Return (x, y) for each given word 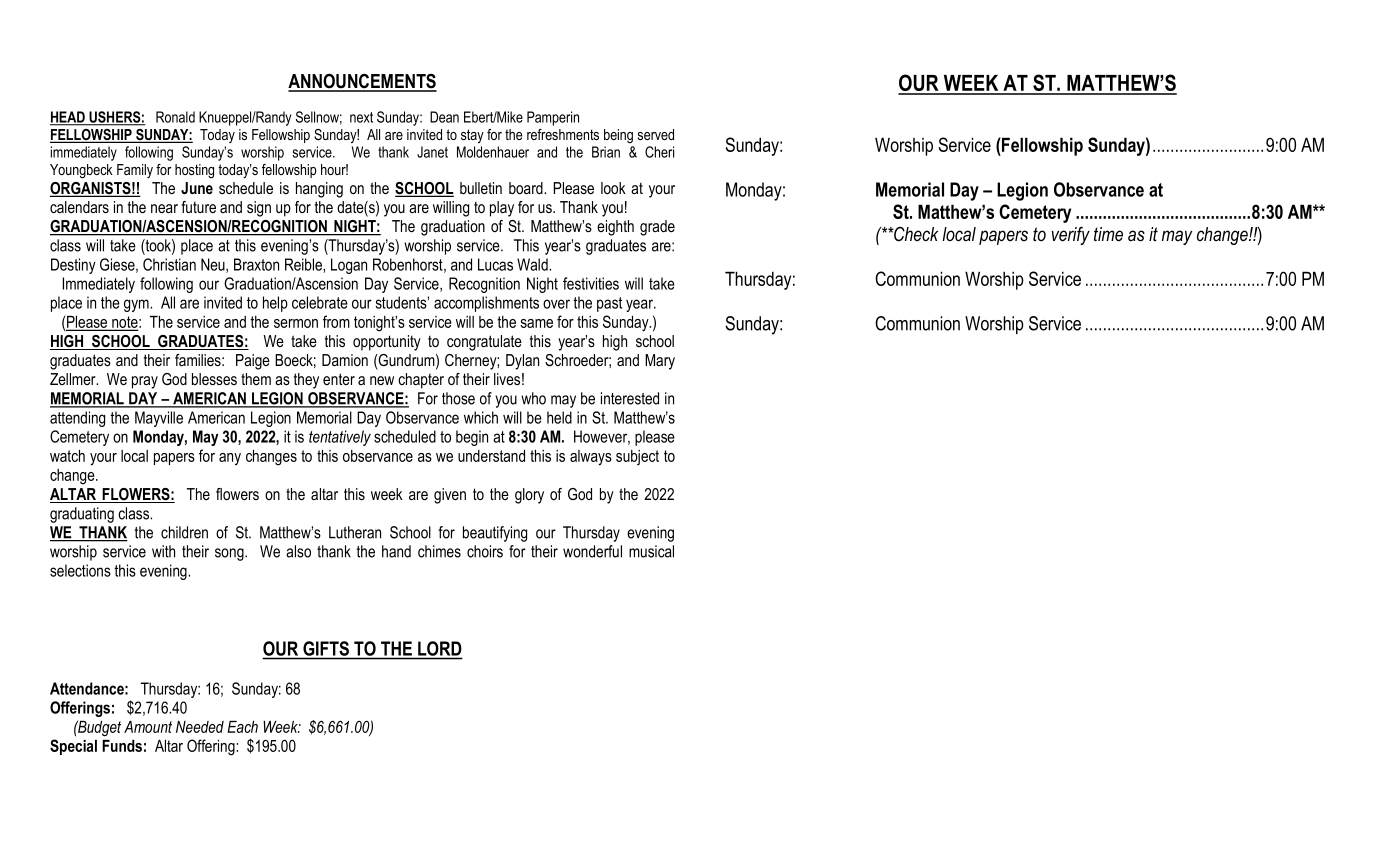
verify (1071, 236)
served (656, 134)
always (591, 458)
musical (651, 551)
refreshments (563, 134)
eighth (615, 228)
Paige (253, 362)
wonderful (592, 551)
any (230, 459)
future (198, 207)
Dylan (522, 362)
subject (637, 457)
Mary (660, 362)
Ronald (175, 117)
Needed (200, 727)
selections (80, 570)
